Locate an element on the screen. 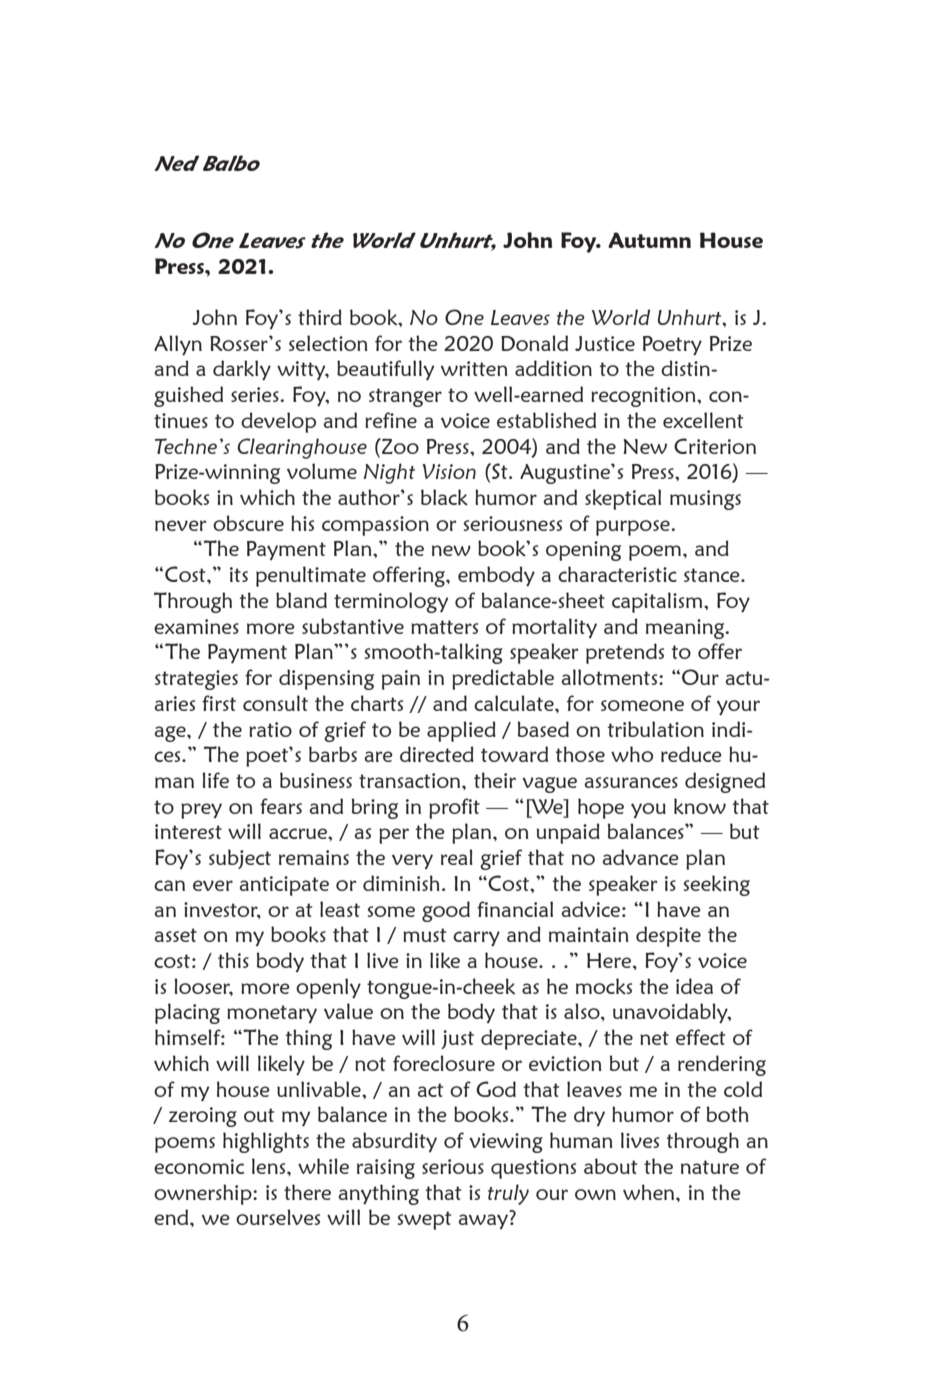  Autumn is located at coordinates (649, 240).
